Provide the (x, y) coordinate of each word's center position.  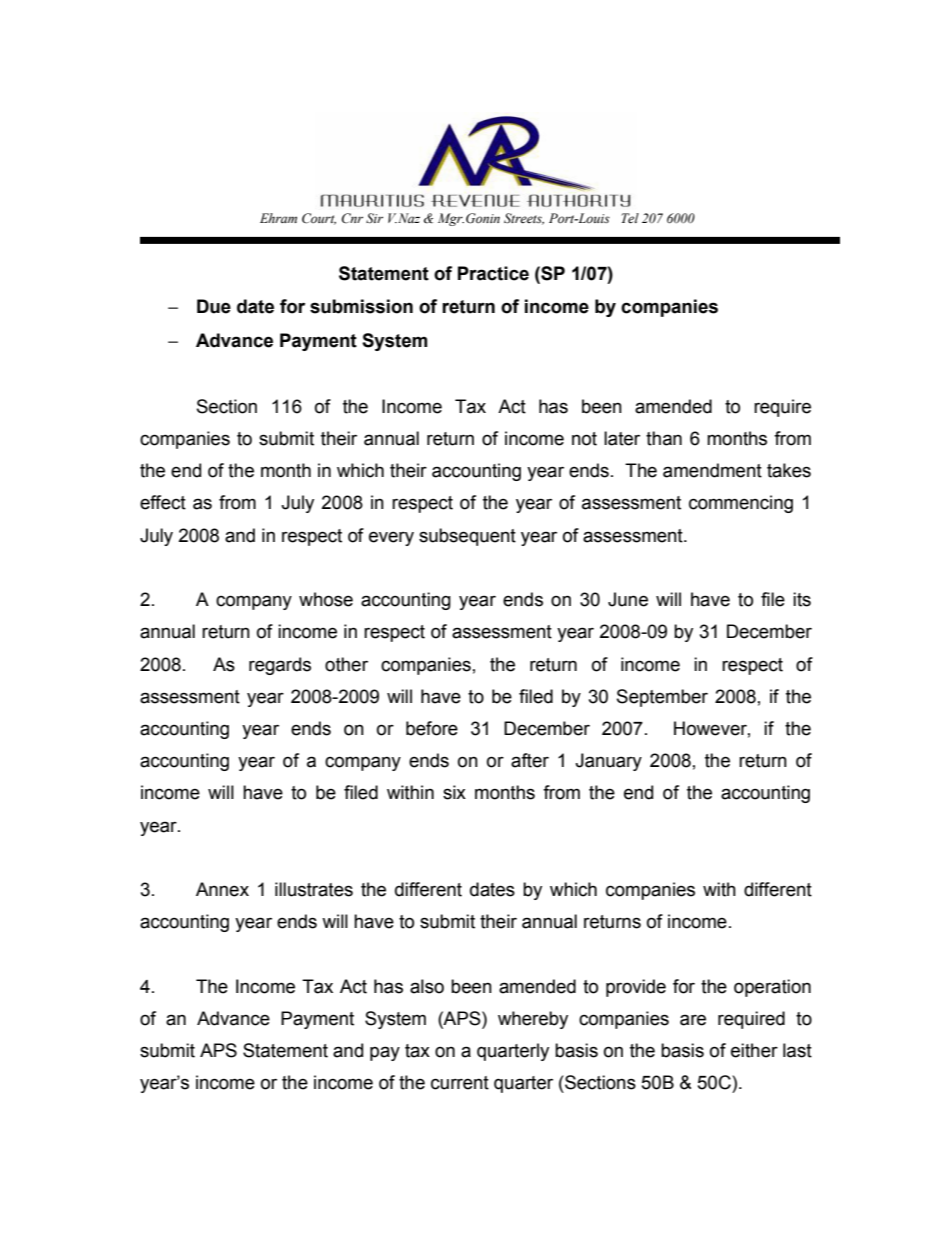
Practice (493, 273)
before (432, 728)
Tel (630, 218)
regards (280, 666)
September (662, 698)
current (460, 1083)
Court (319, 219)
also (427, 986)
